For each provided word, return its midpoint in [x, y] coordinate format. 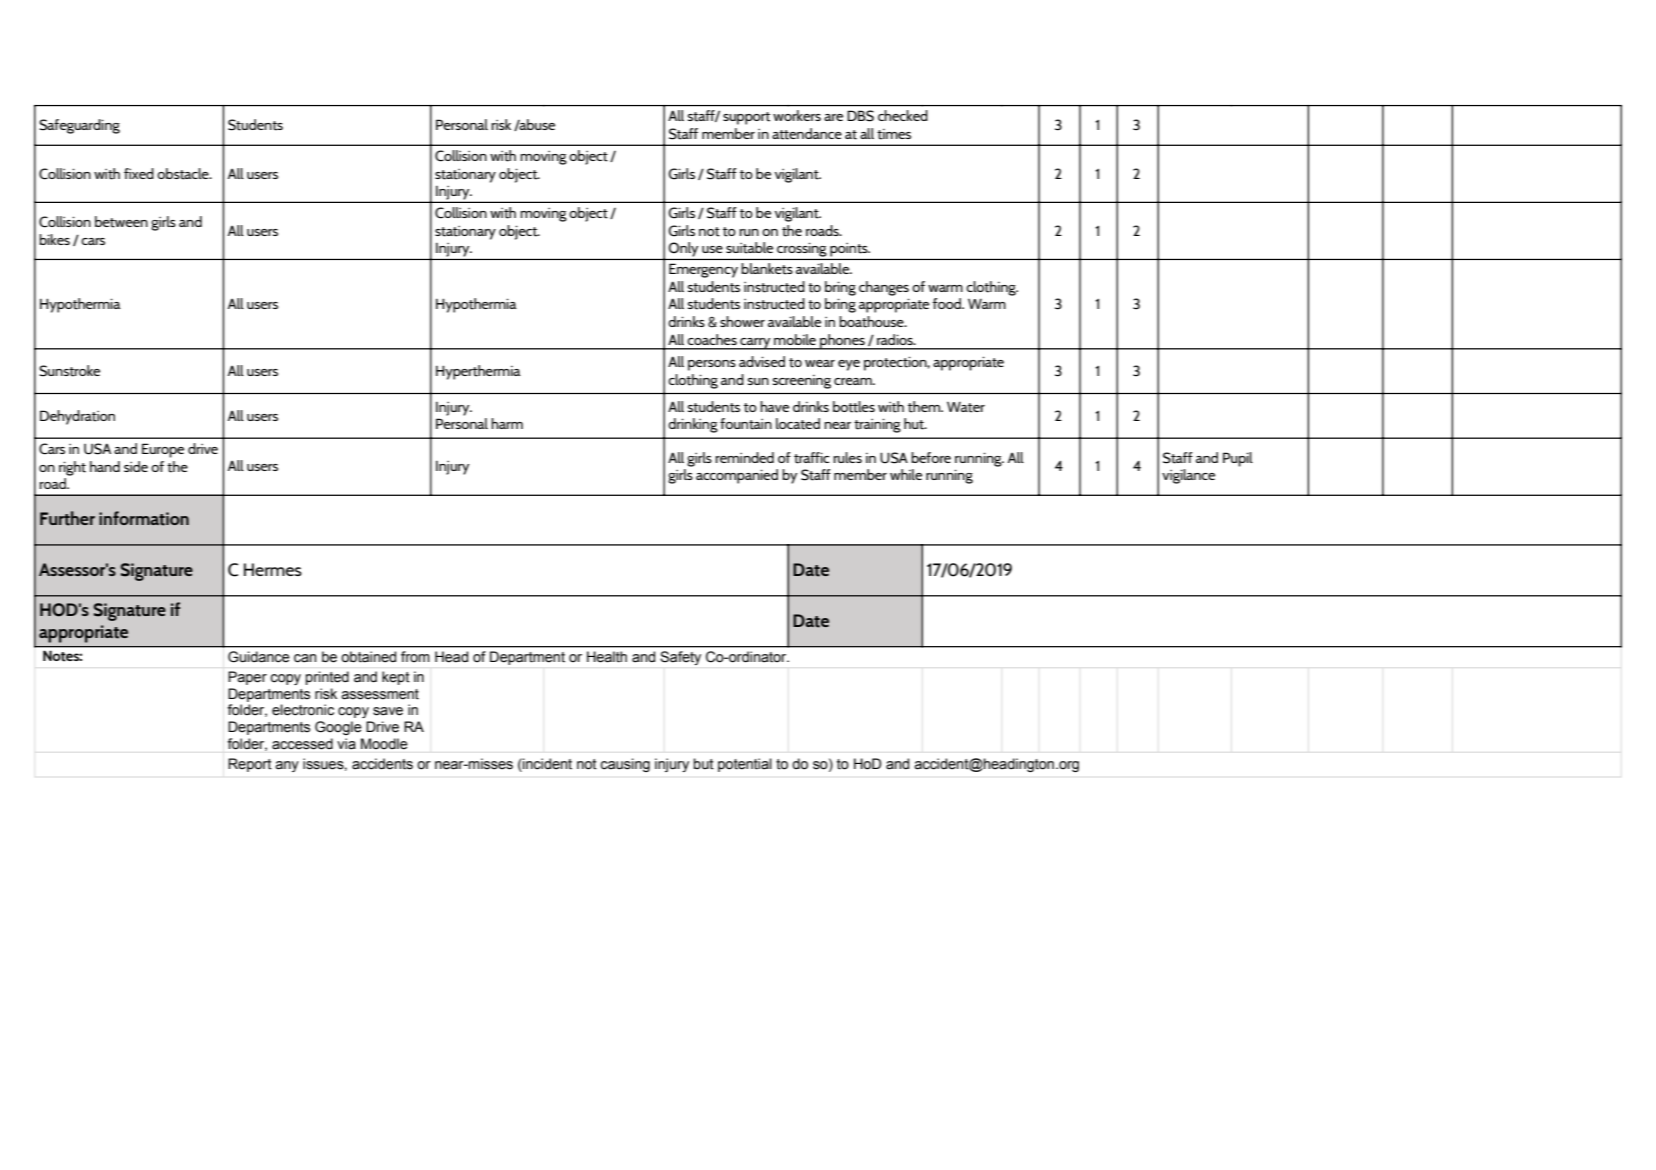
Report [250, 765]
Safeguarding [79, 126]
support [746, 118]
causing [625, 765]
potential [745, 765]
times [894, 134]
